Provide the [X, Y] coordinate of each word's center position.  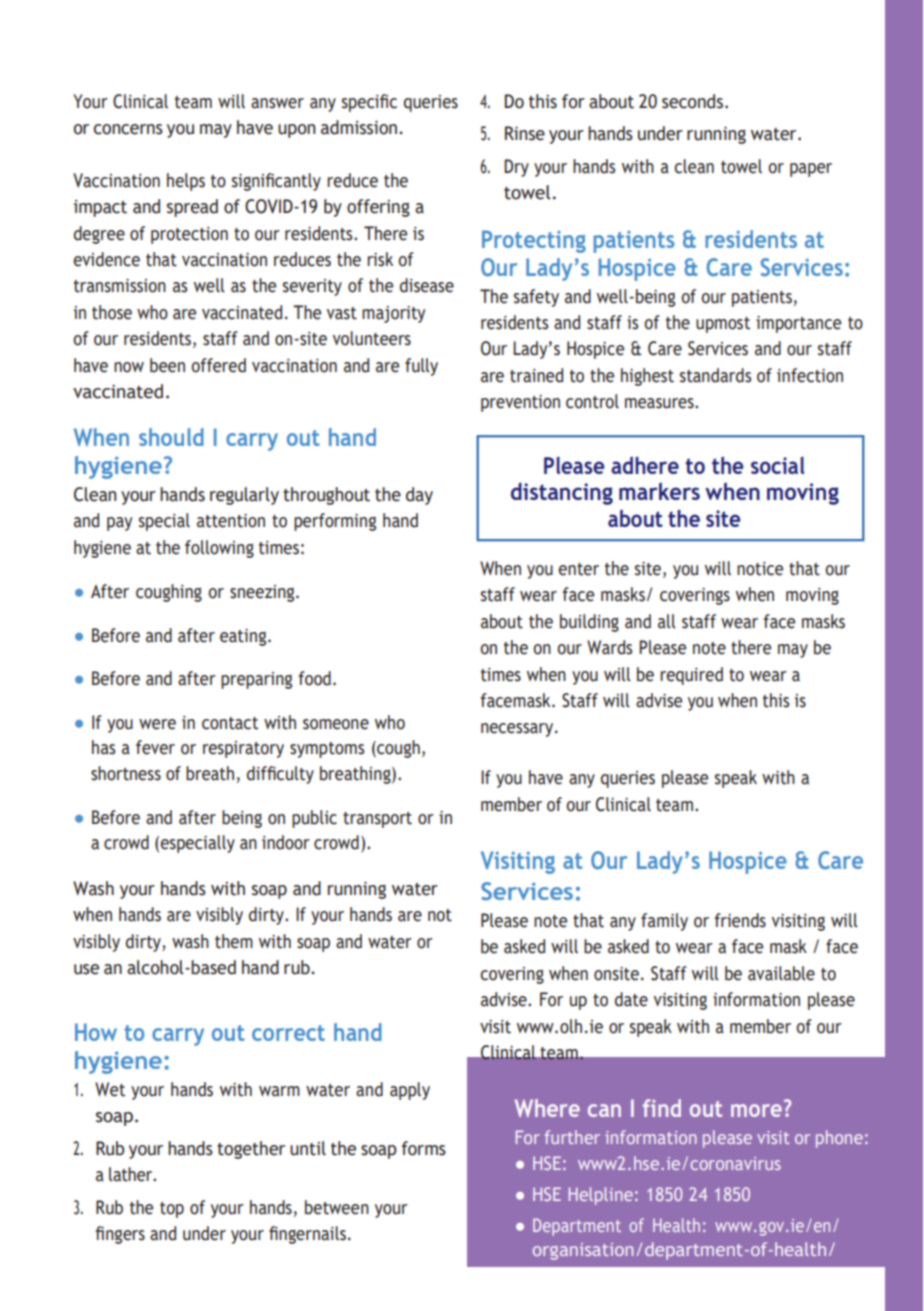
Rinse [525, 133]
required [691, 676]
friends [740, 920]
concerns [128, 129]
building [589, 623]
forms [424, 1148]
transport [377, 820]
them [234, 941]
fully [421, 367]
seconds [692, 101]
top [172, 1210]
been [167, 365]
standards [715, 375]
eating [244, 637]
